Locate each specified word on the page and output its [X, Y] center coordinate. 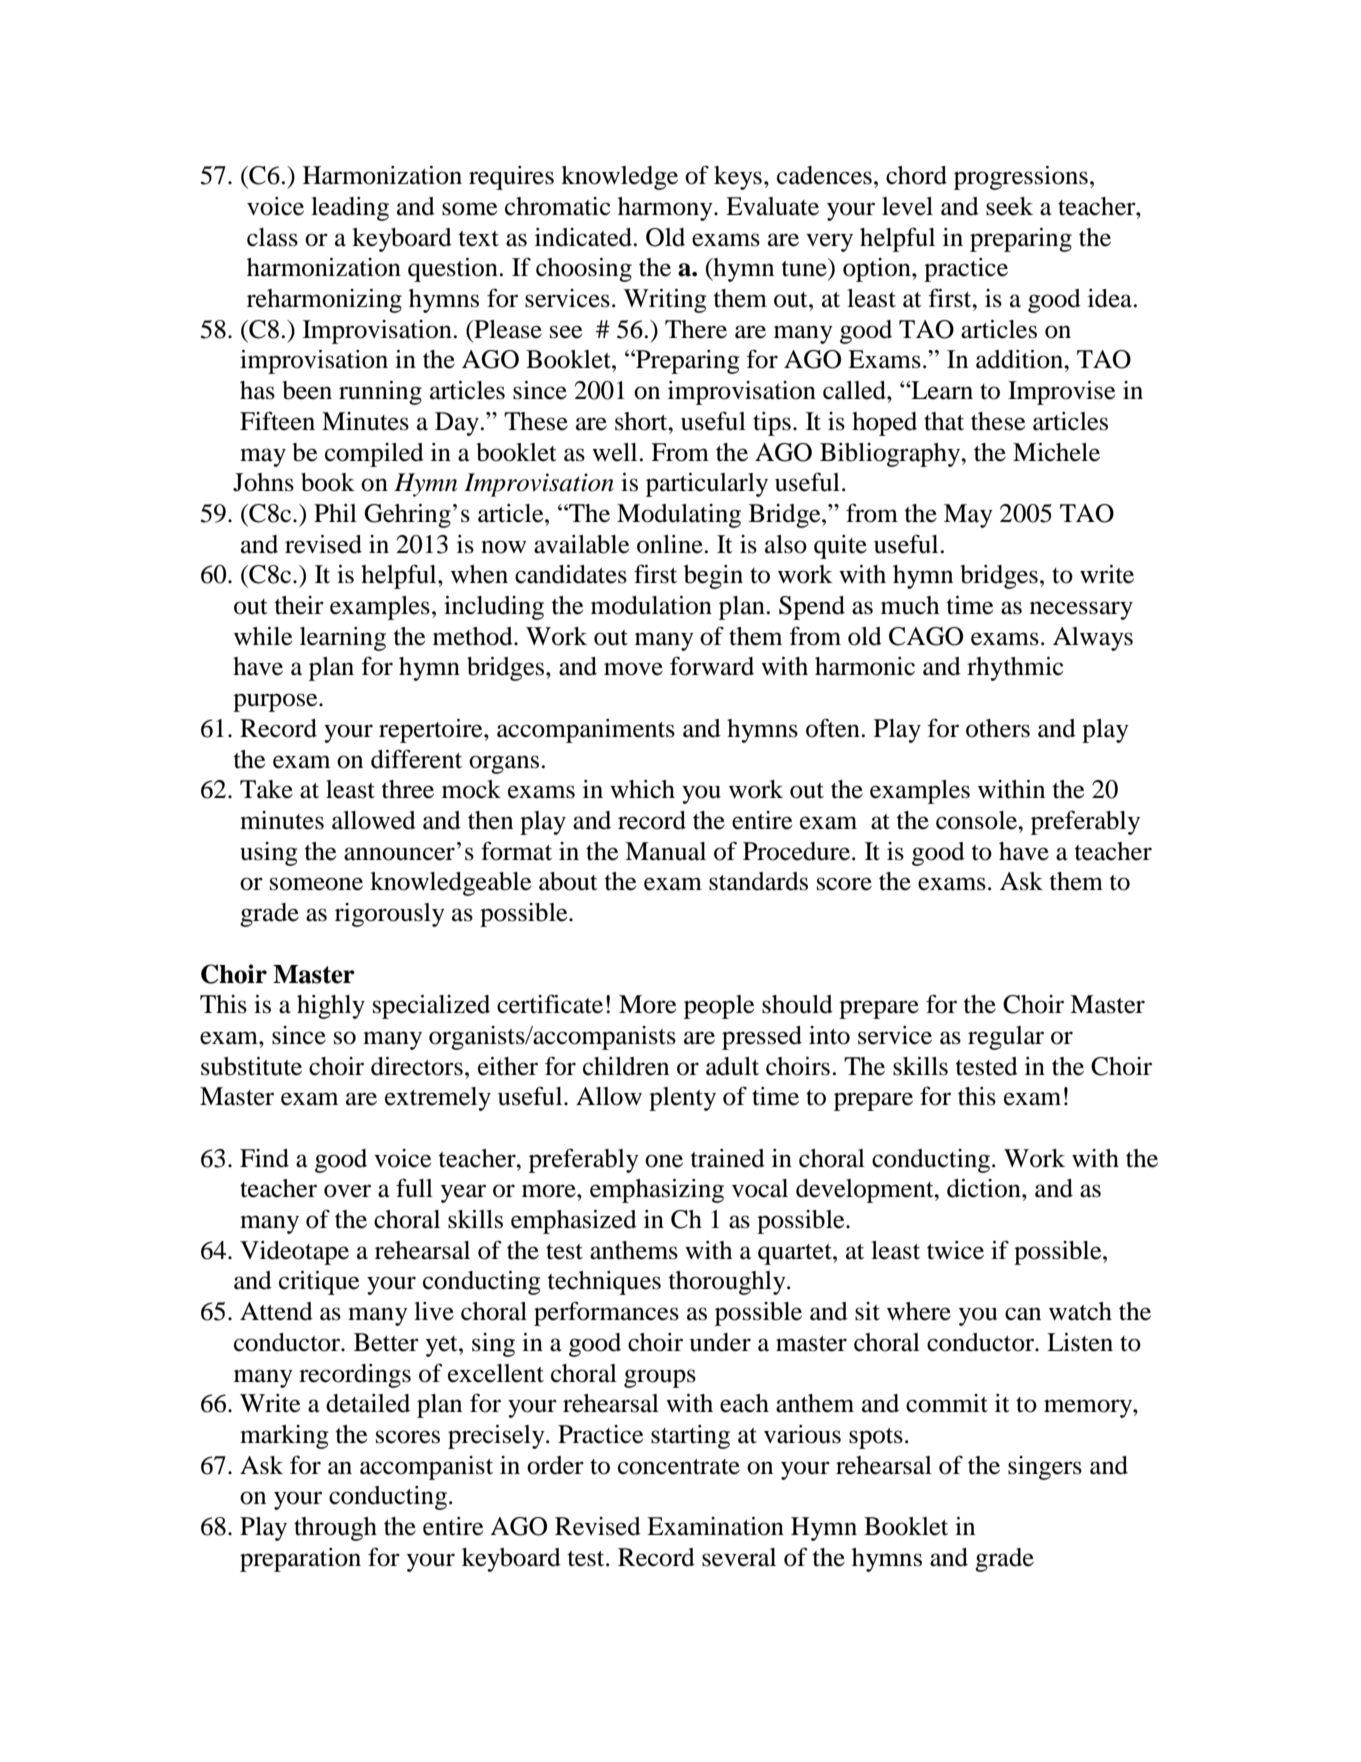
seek [1009, 206]
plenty [682, 1099]
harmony [666, 209]
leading [350, 209]
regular [1006, 1038]
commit [947, 1403]
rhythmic [1015, 669]
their [299, 605]
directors [417, 1066]
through [335, 1529]
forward [712, 666]
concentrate [679, 1467]
